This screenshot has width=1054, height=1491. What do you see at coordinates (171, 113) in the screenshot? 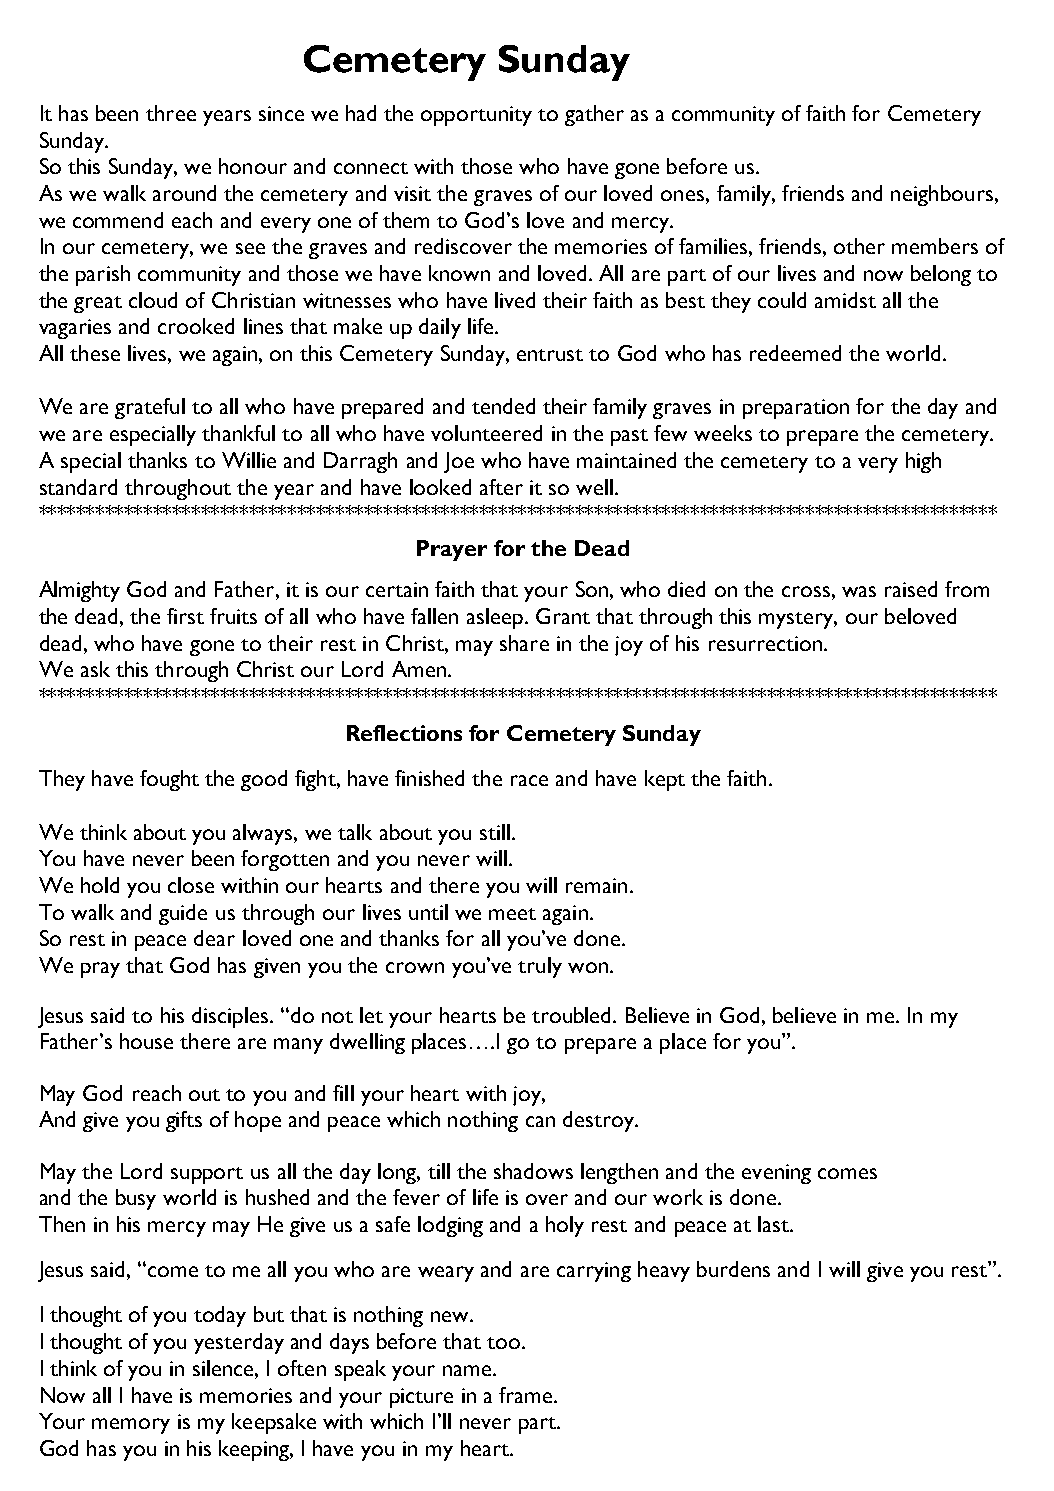
I see `three` at bounding box center [171, 113].
